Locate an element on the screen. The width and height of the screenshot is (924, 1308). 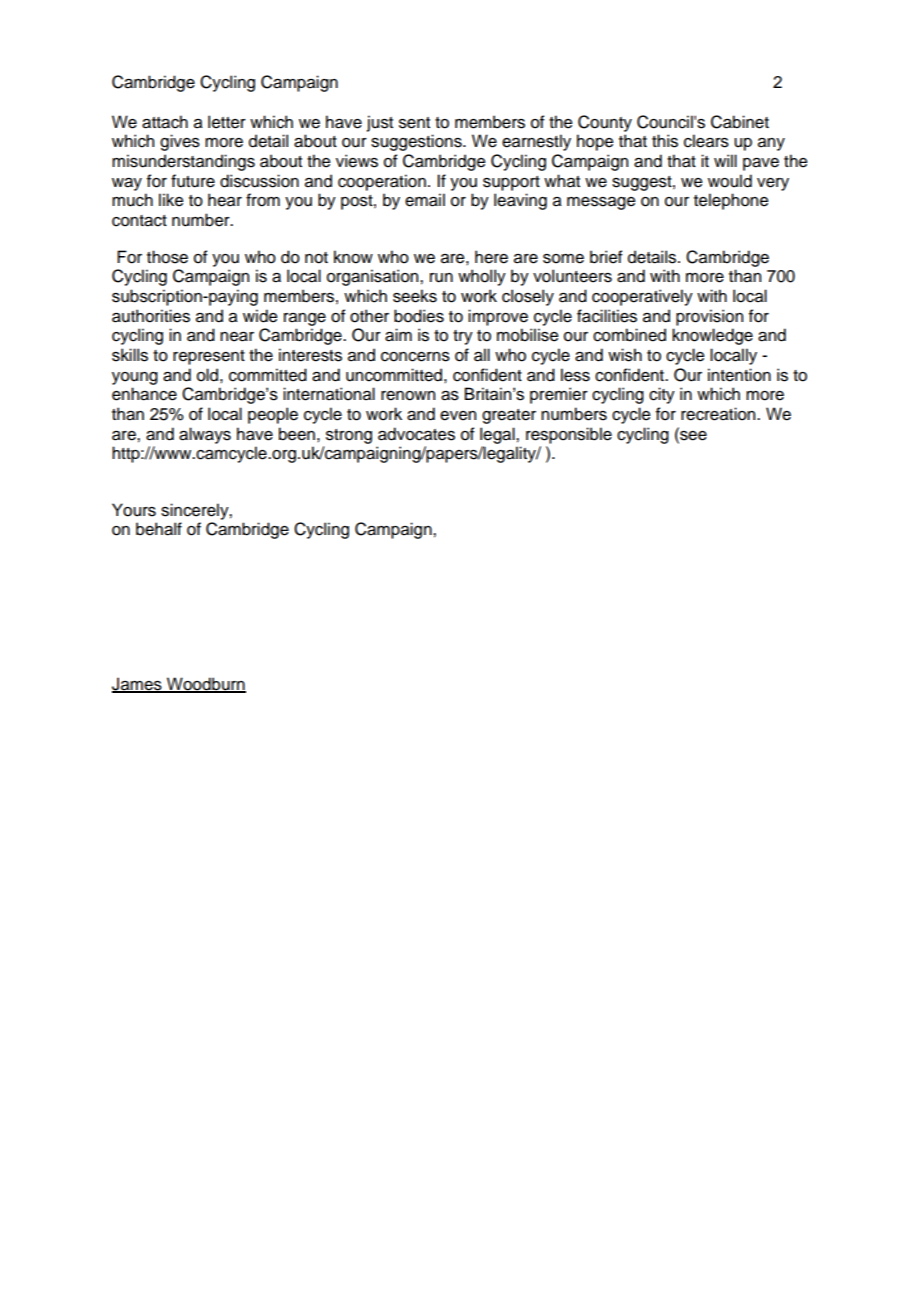
run is located at coordinates (441, 278).
